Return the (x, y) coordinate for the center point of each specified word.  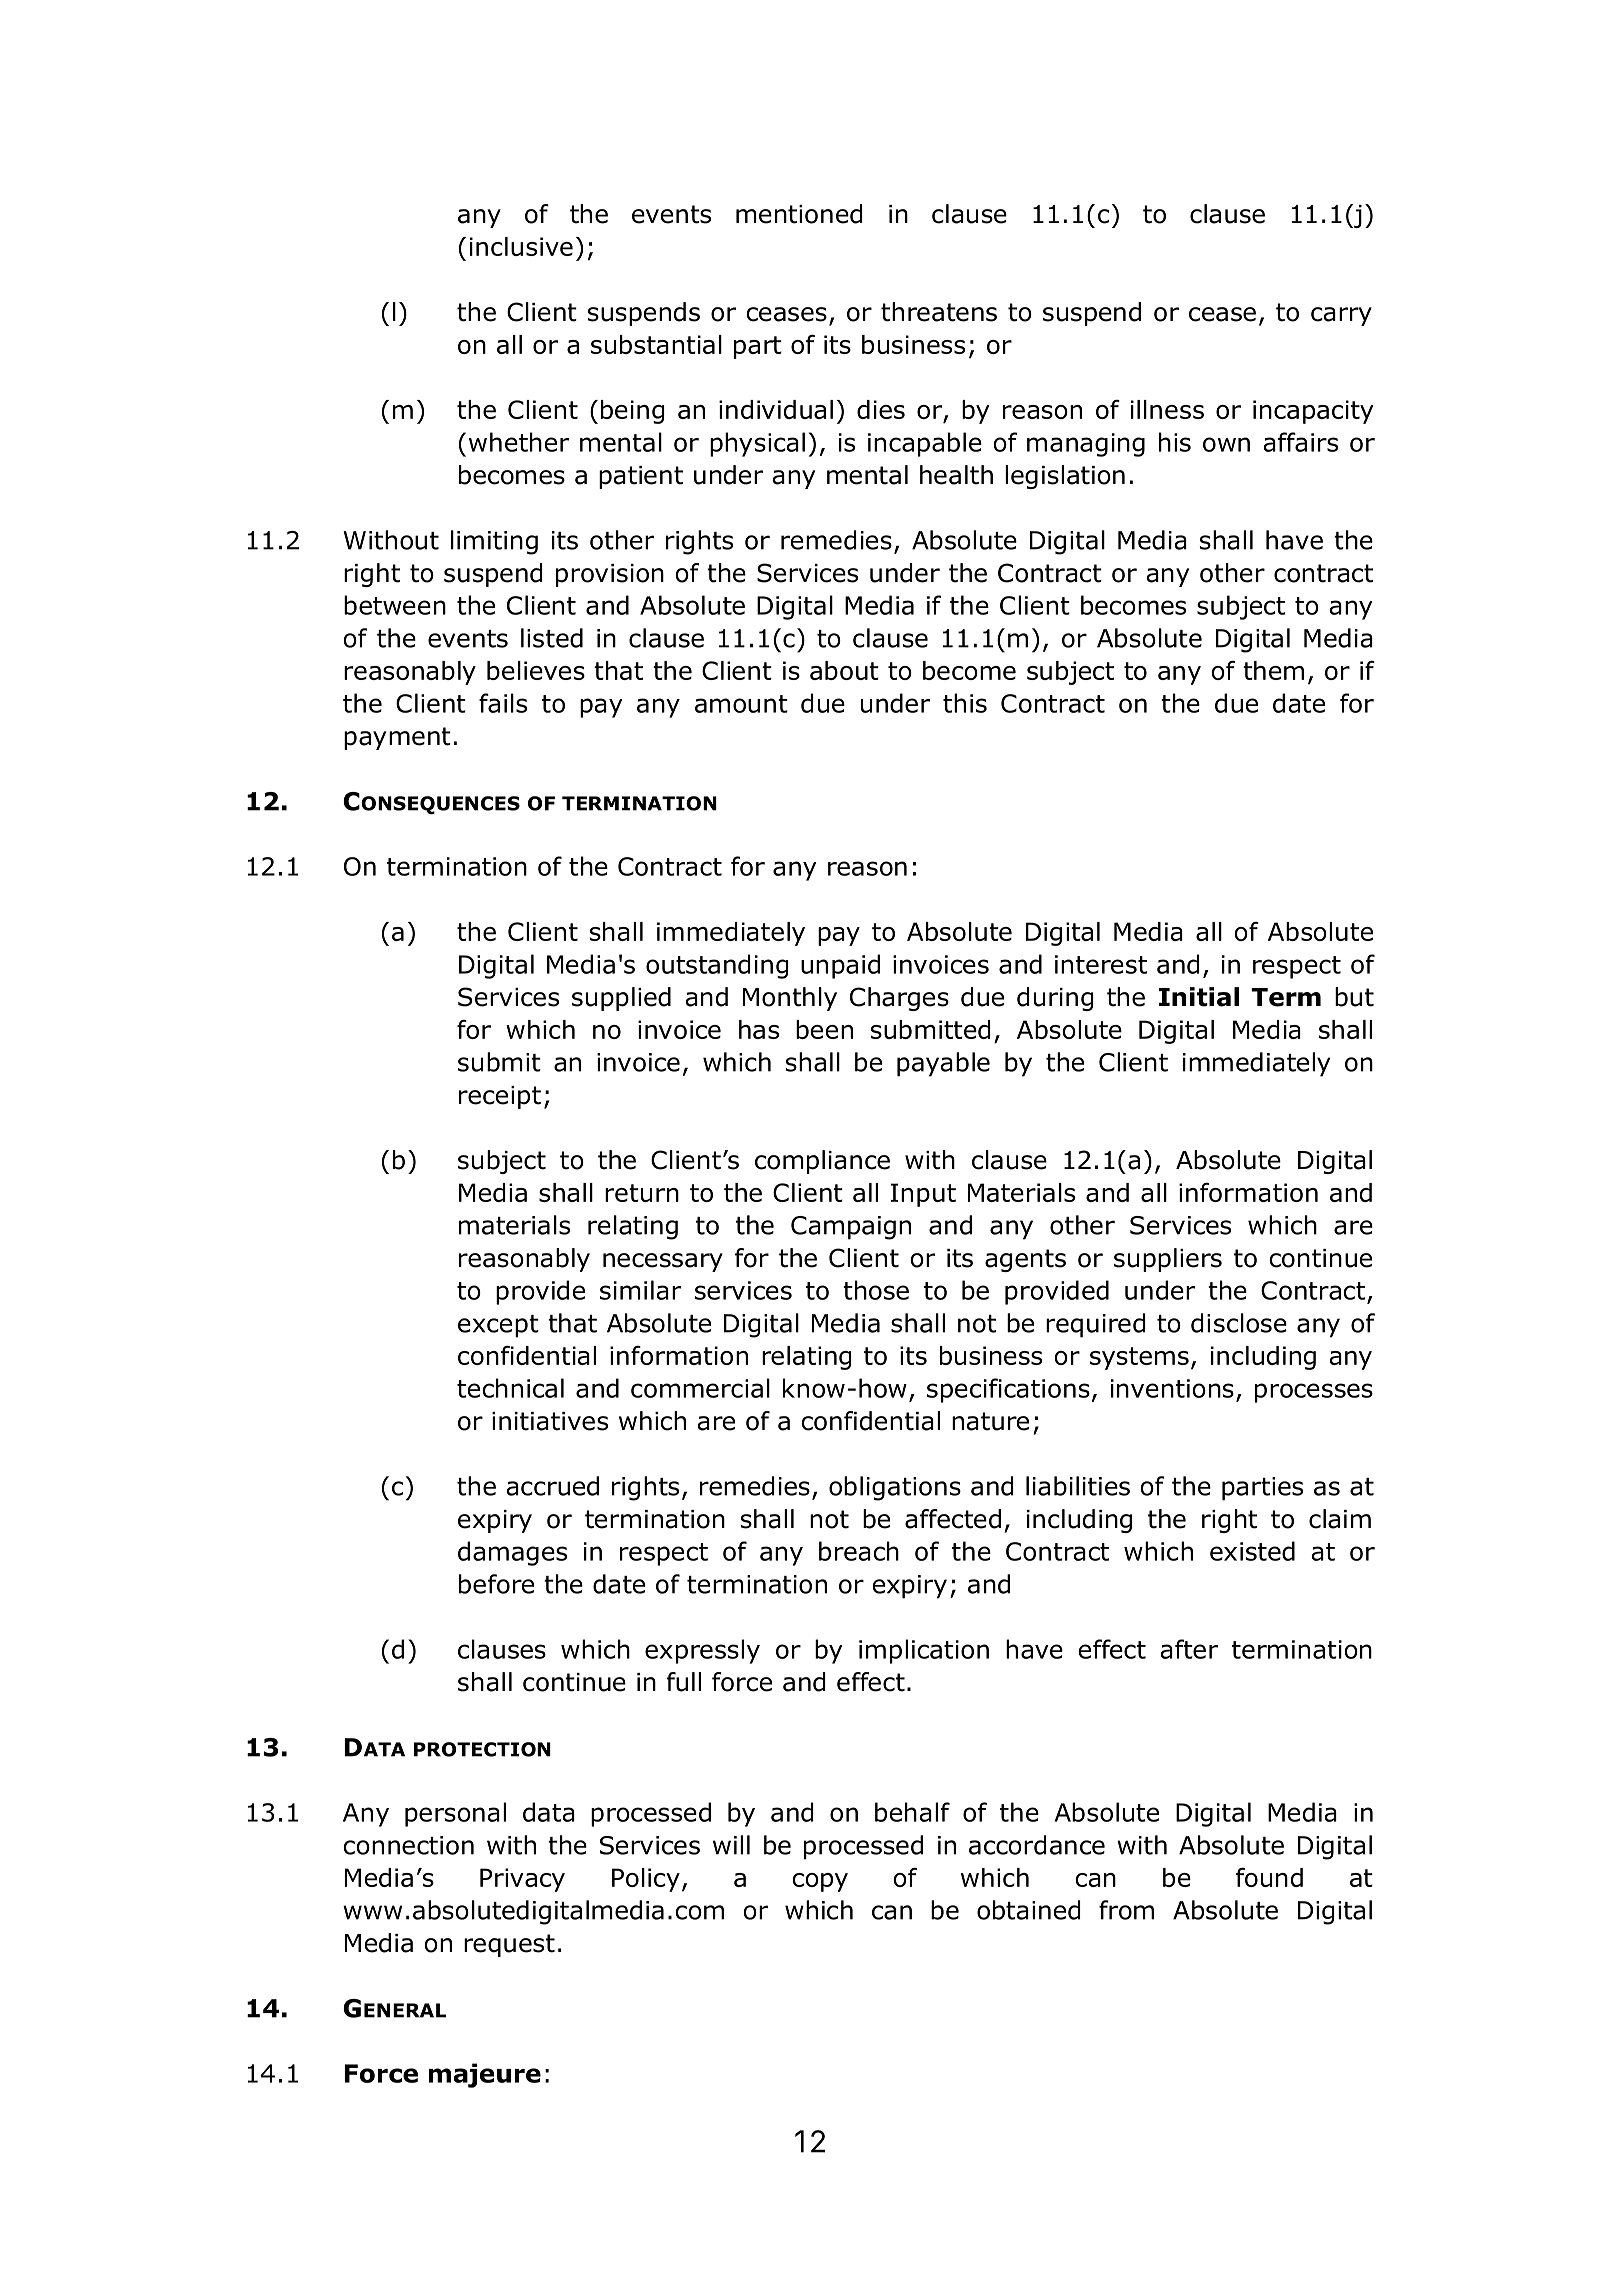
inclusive (521, 246)
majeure (485, 2075)
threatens (939, 312)
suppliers (1168, 1260)
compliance (822, 1162)
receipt (500, 1097)
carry (1341, 316)
